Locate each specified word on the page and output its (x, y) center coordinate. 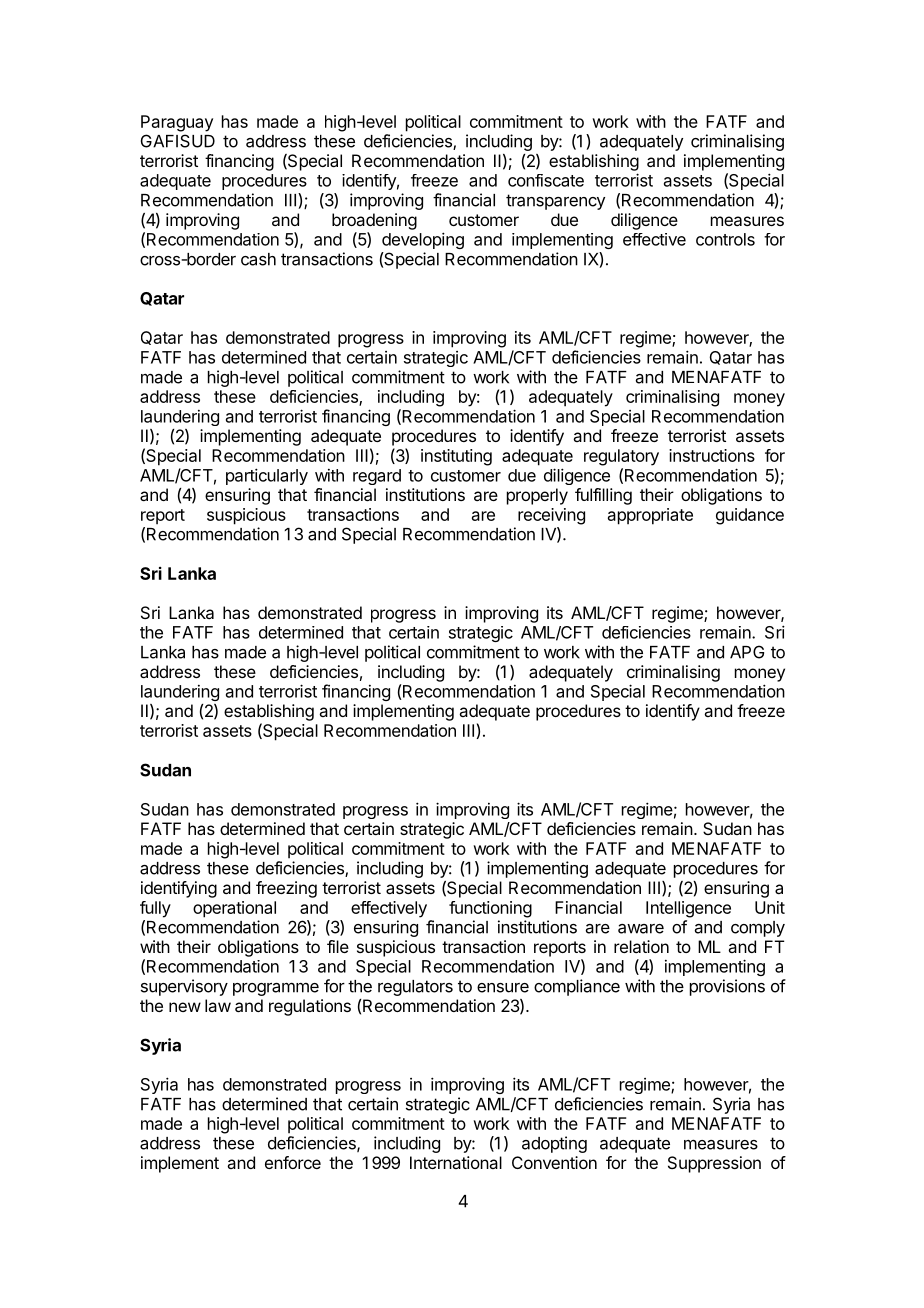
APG (747, 652)
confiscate (546, 180)
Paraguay (177, 123)
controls (725, 239)
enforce (293, 1162)
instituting (456, 457)
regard (377, 477)
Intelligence (688, 909)
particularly (267, 476)
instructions (712, 455)
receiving (551, 516)
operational (234, 909)
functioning (490, 909)
